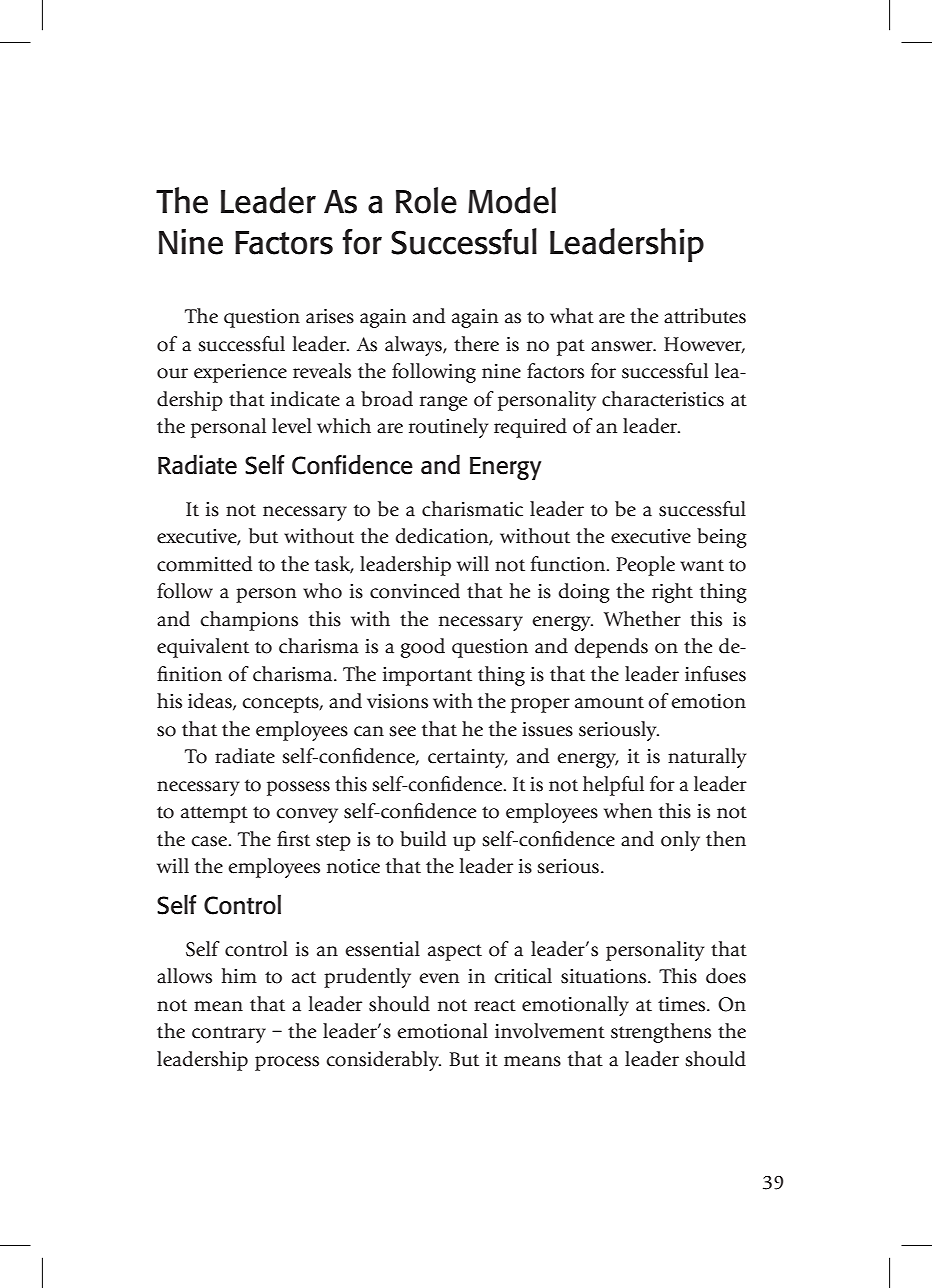  I want to click on case, so click(210, 841).
